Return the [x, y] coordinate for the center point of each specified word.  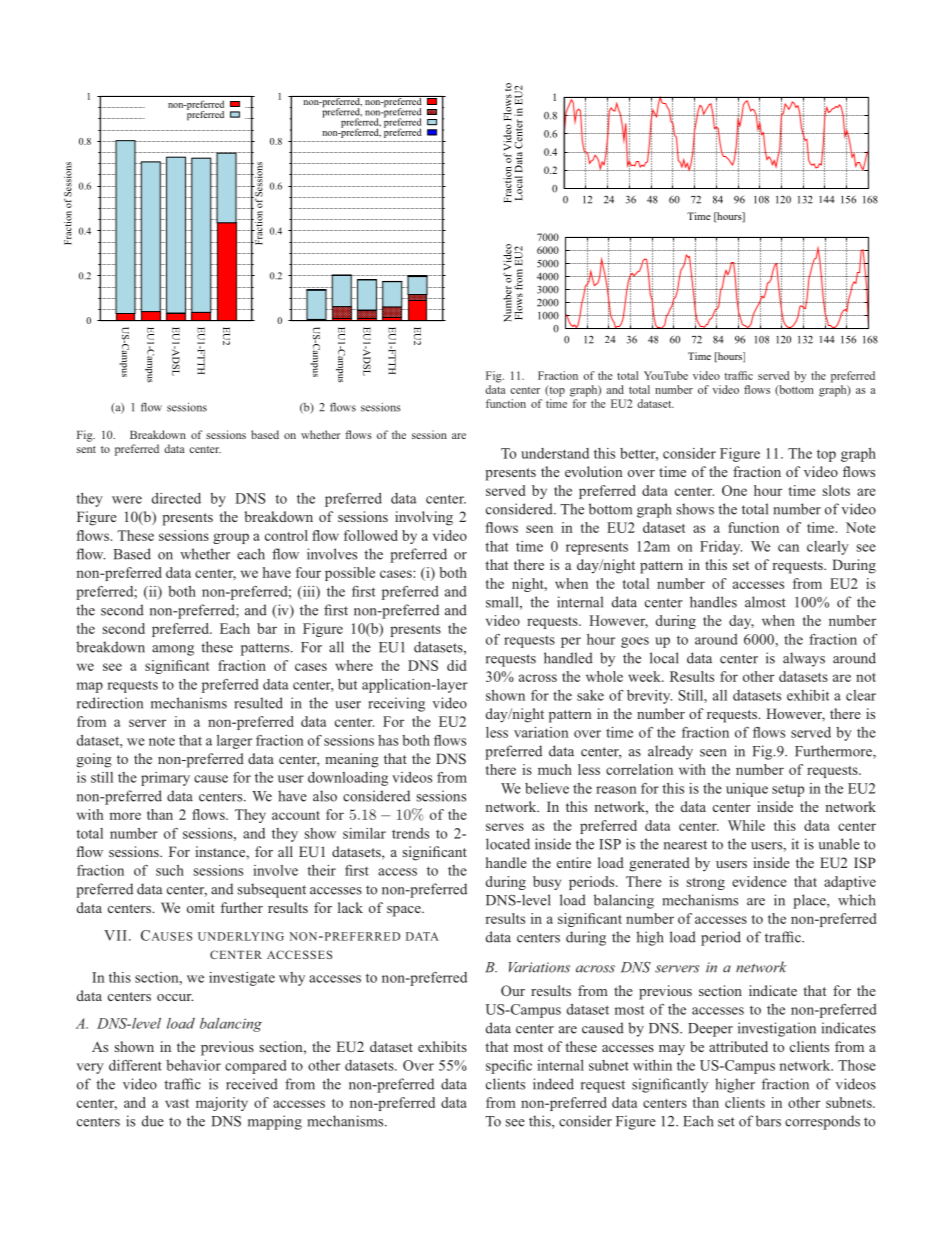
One [734, 490]
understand [555, 453]
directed [176, 498]
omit [201, 907]
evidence [759, 881]
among [173, 650]
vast [177, 1103]
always [804, 659]
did [456, 665]
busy [547, 883]
